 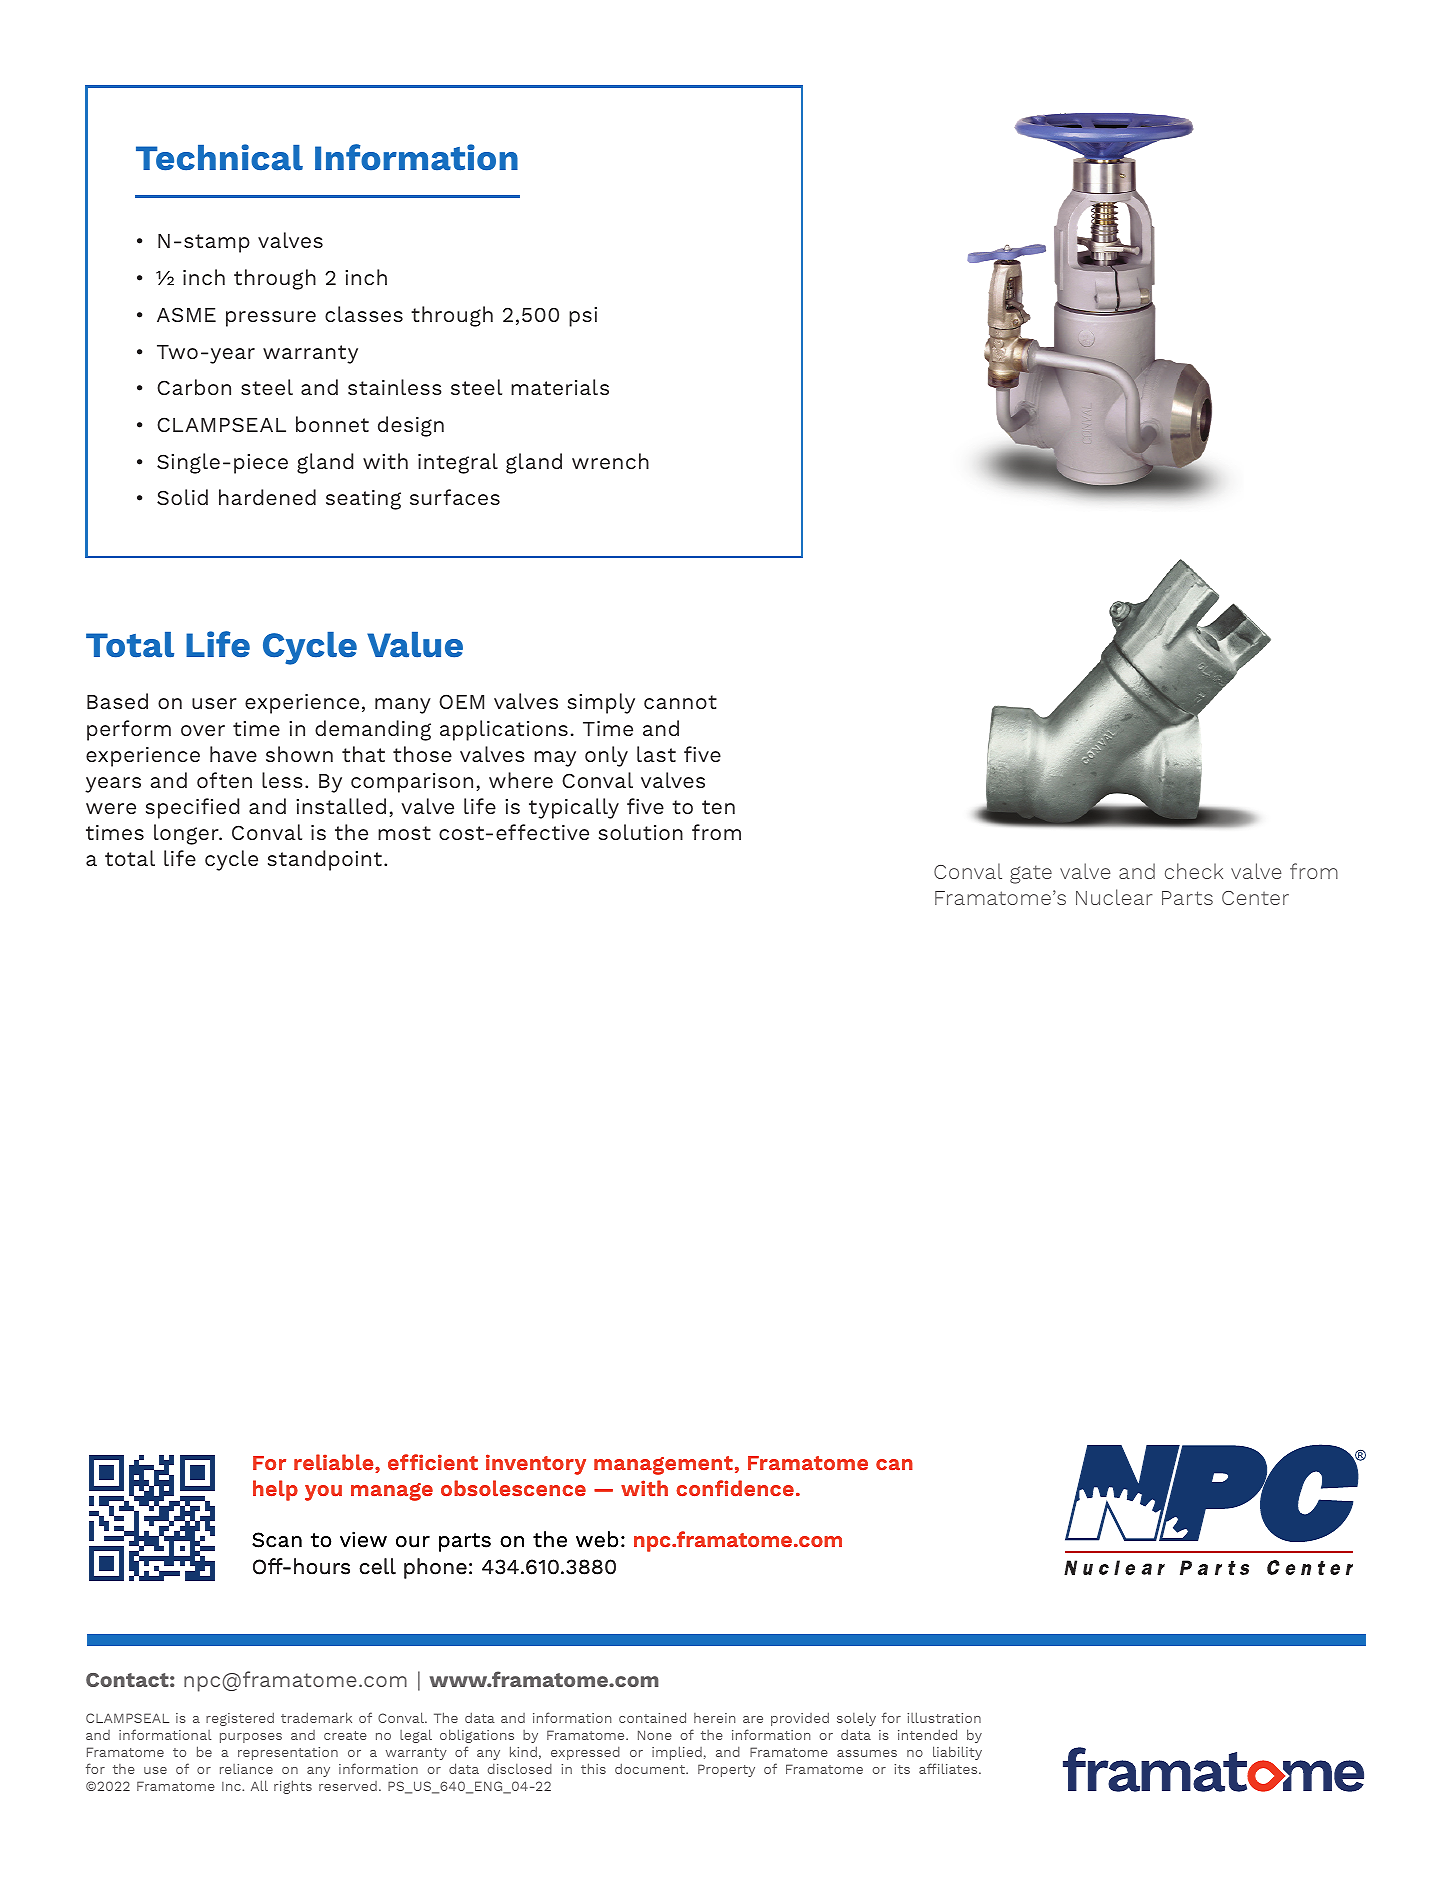 I want to click on Nuclear, so click(x=1114, y=897).
